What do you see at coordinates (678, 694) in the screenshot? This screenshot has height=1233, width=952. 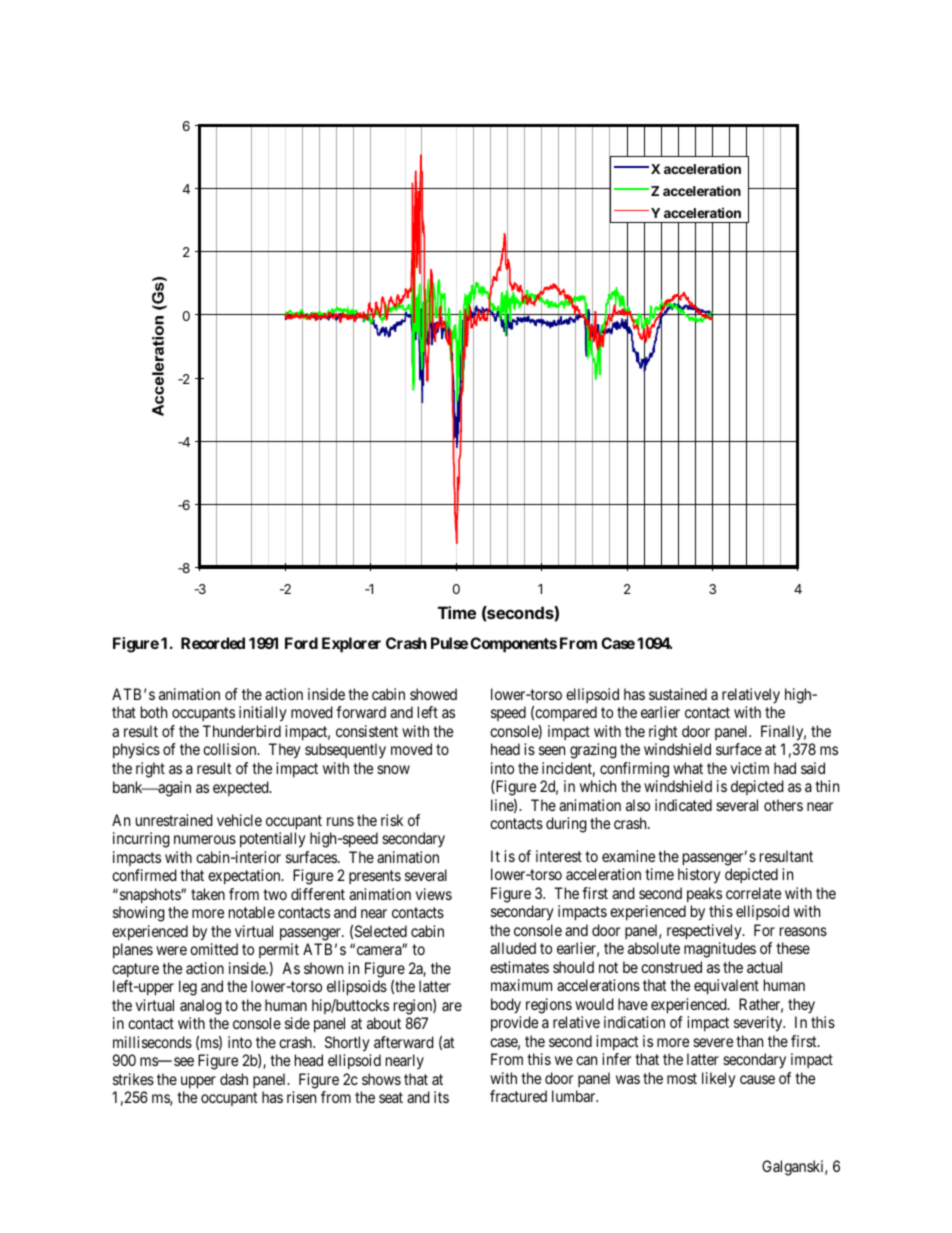 I see `sustained` at bounding box center [678, 694].
